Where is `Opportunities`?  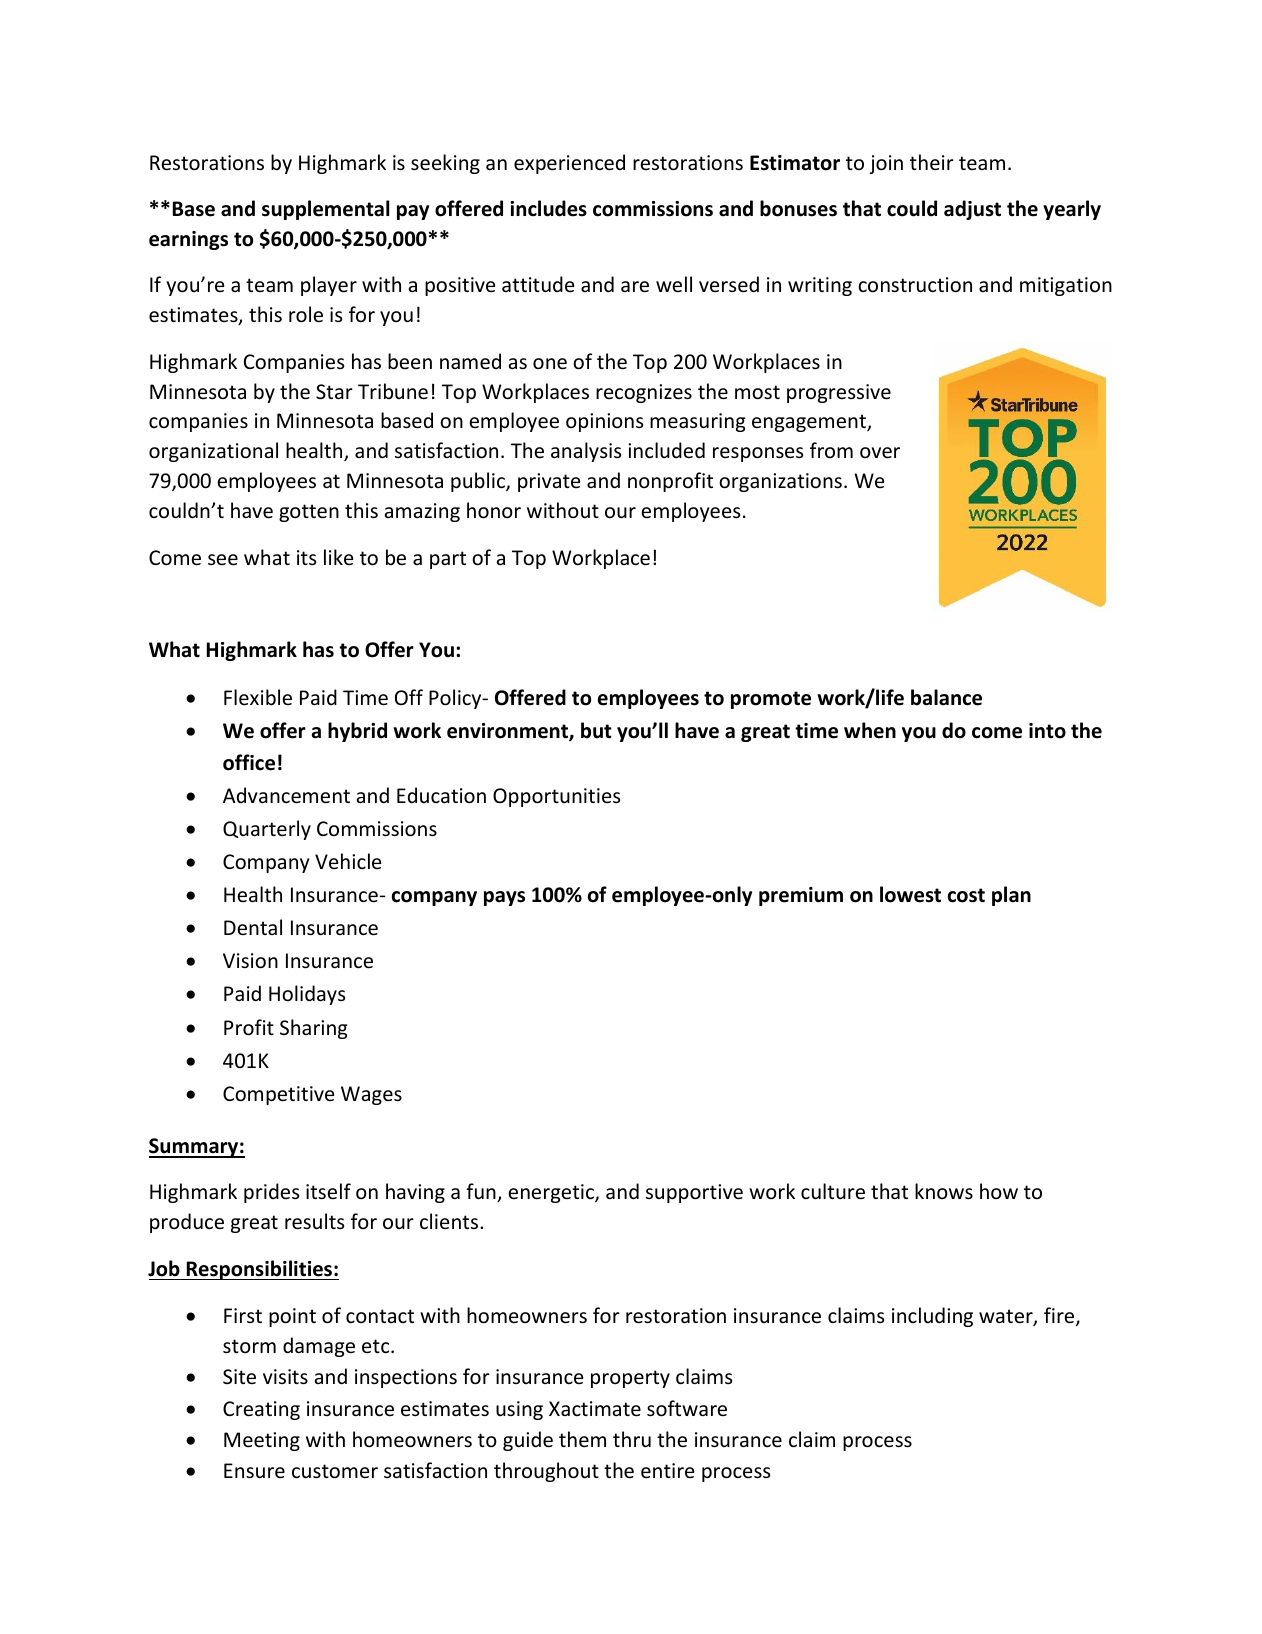 Opportunities is located at coordinates (556, 797).
